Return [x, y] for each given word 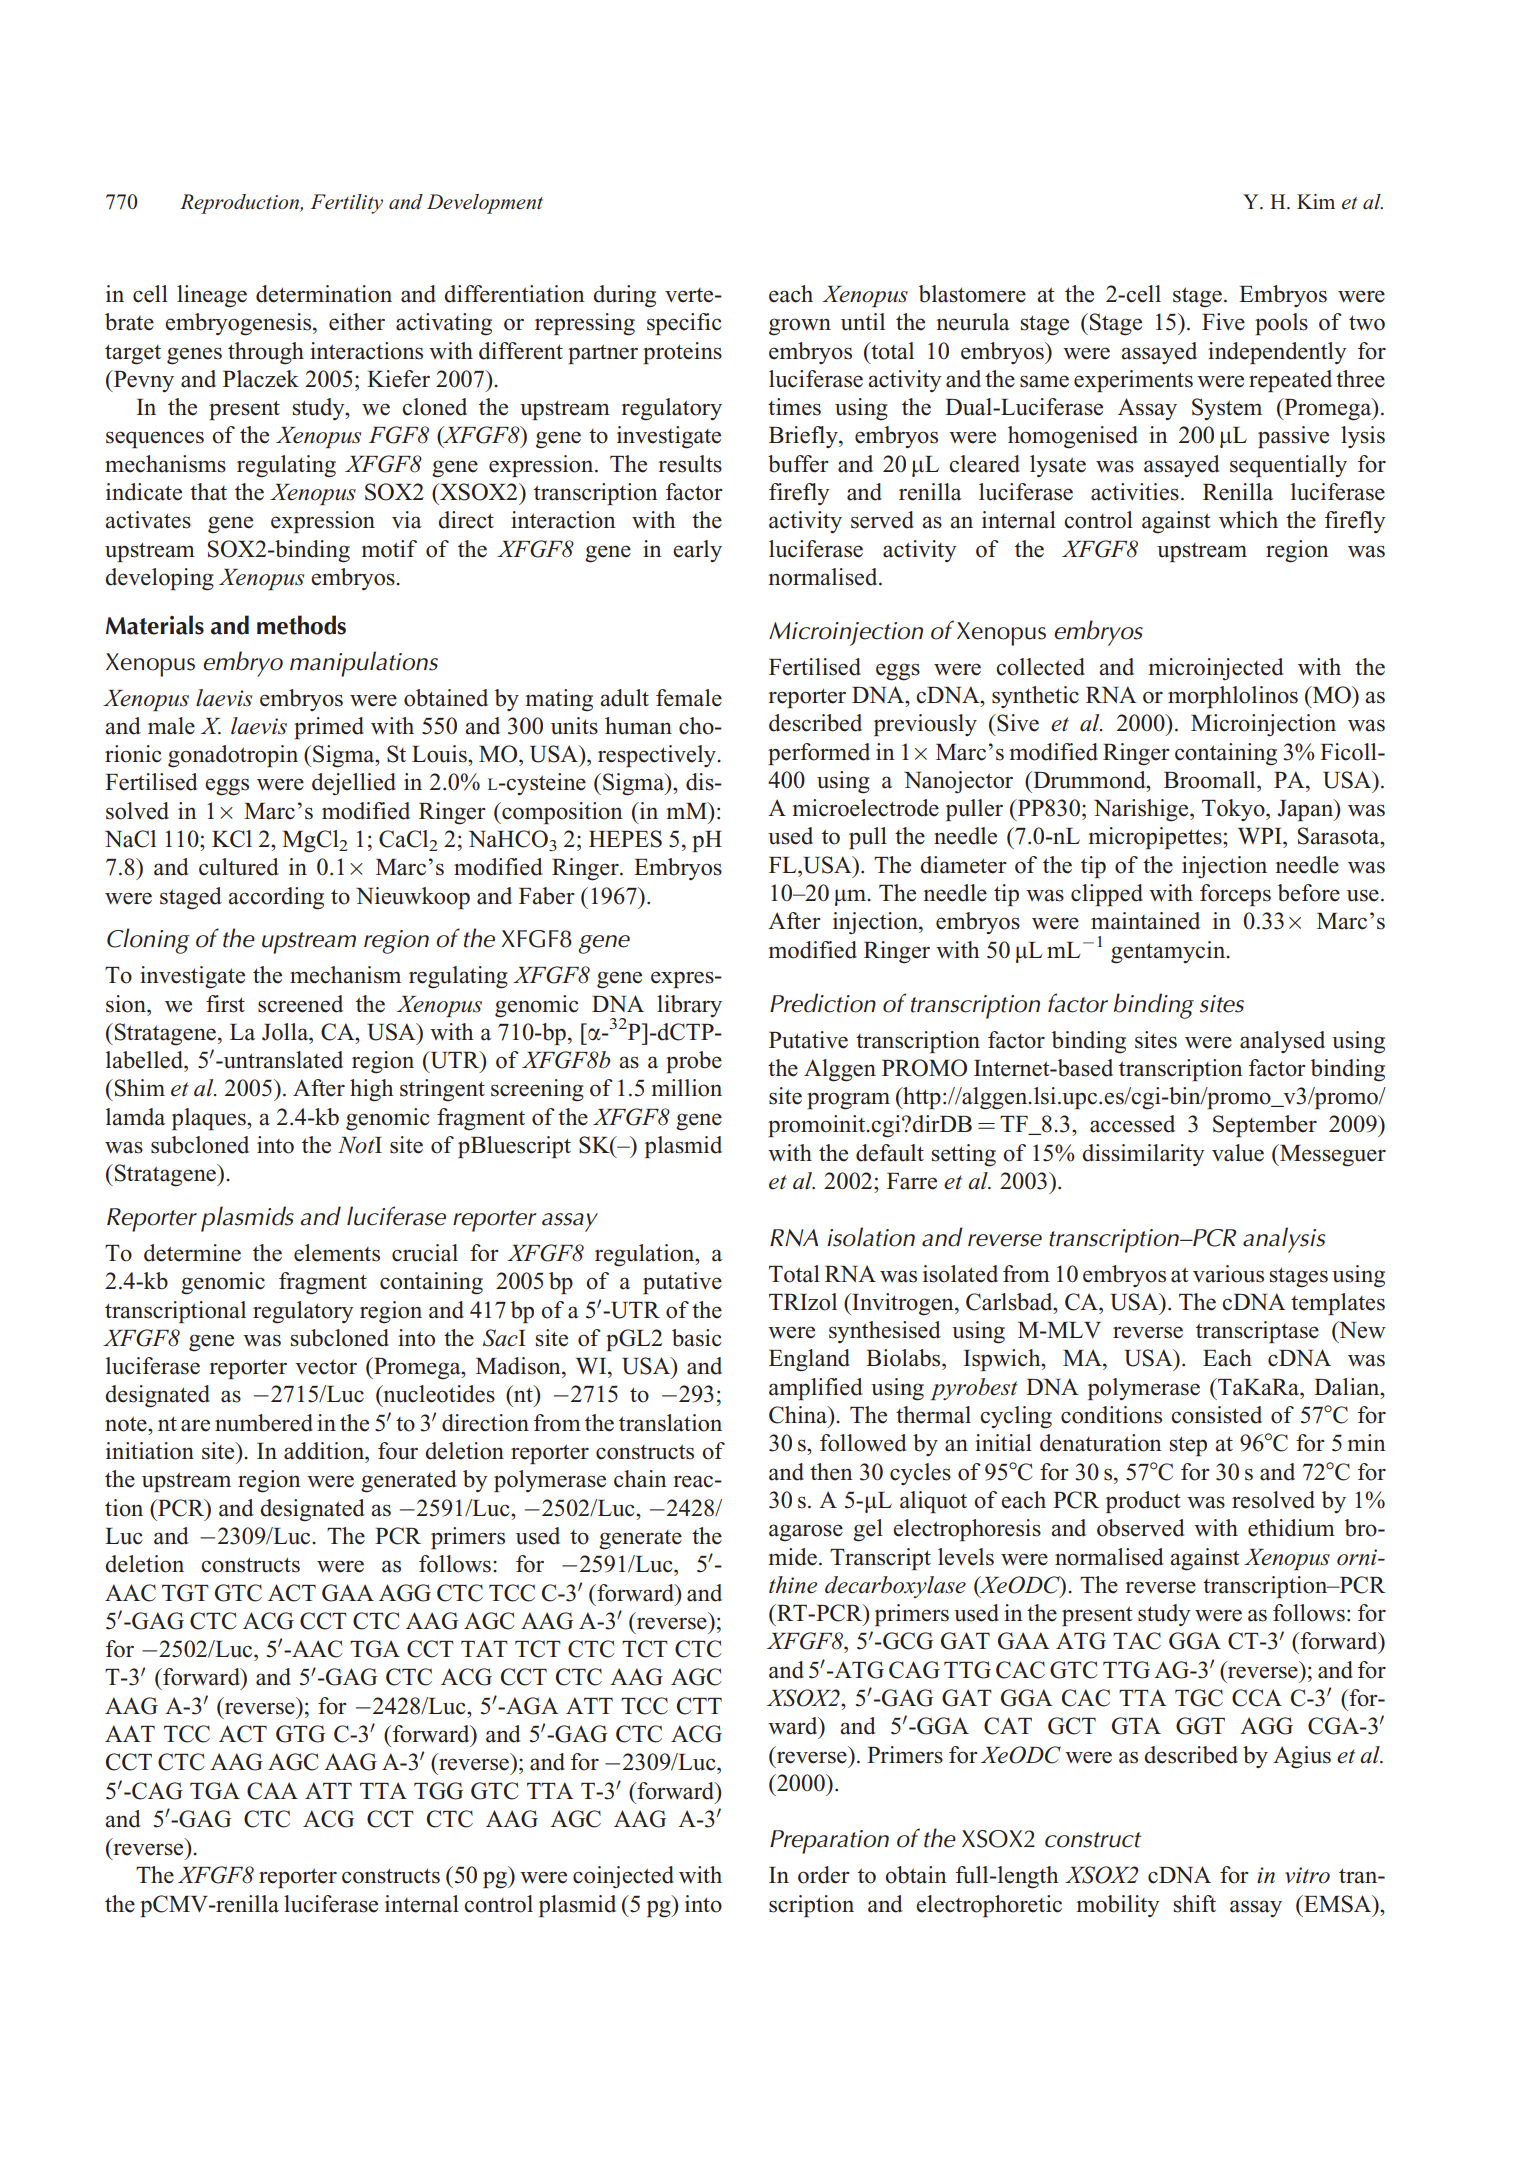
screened [300, 1004]
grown [800, 327]
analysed [1282, 1042]
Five [1223, 322]
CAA [272, 1791]
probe [694, 1062]
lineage [212, 296]
